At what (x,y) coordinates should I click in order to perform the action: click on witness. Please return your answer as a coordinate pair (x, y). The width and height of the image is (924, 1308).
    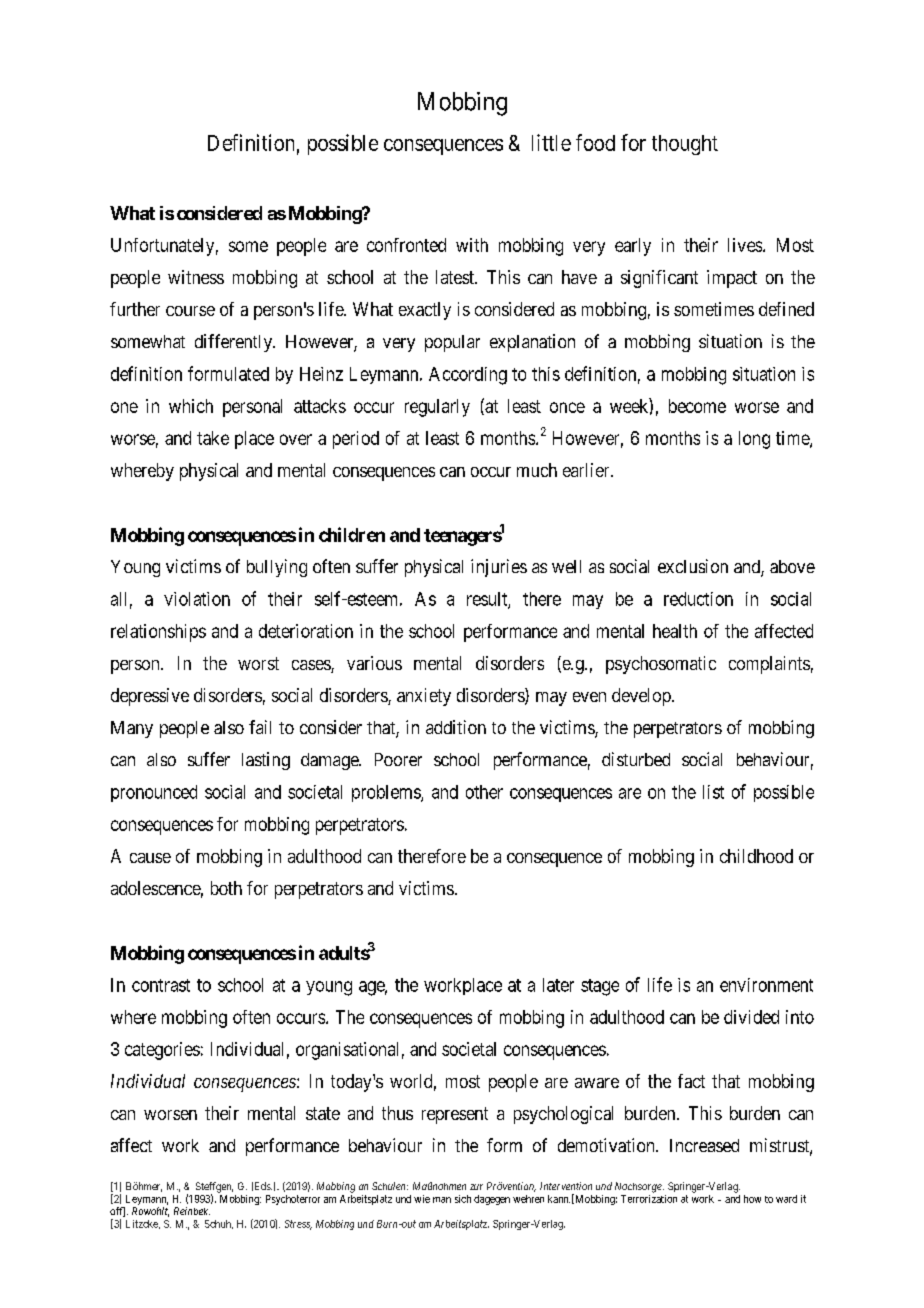
    Looking at the image, I should click on (196, 277).
